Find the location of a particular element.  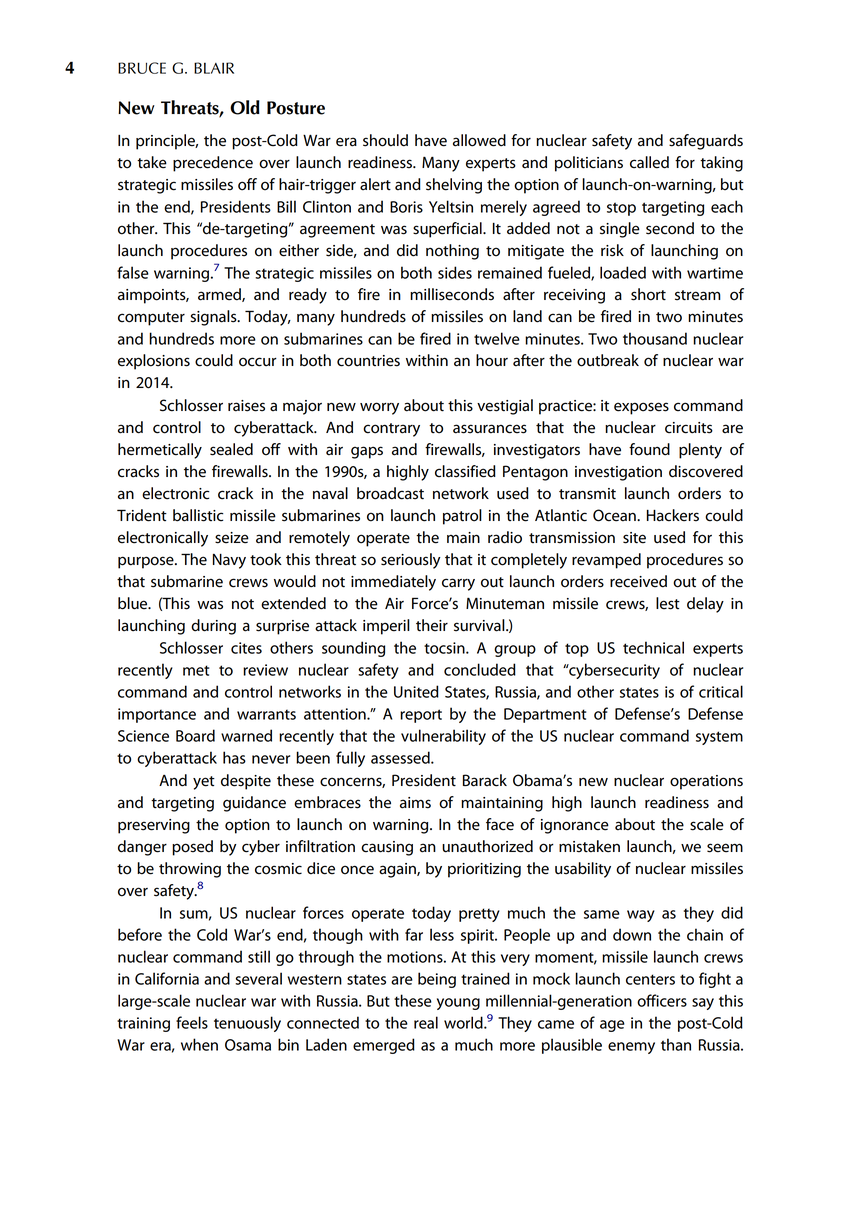

real is located at coordinates (426, 1022).
